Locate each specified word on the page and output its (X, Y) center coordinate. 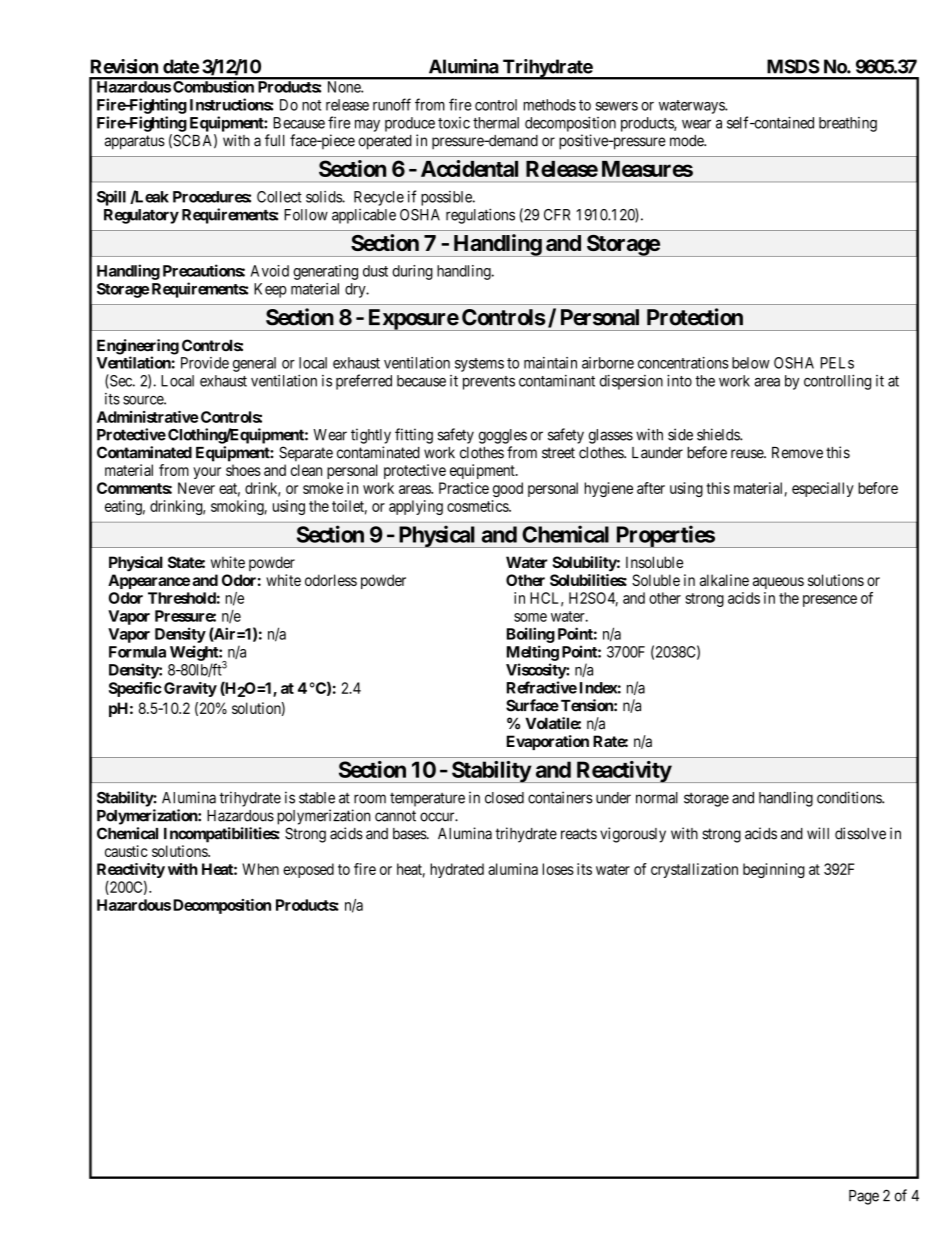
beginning (774, 870)
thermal (496, 123)
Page (864, 1197)
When (260, 869)
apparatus (135, 142)
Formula (137, 652)
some (530, 617)
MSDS (793, 66)
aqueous (778, 583)
